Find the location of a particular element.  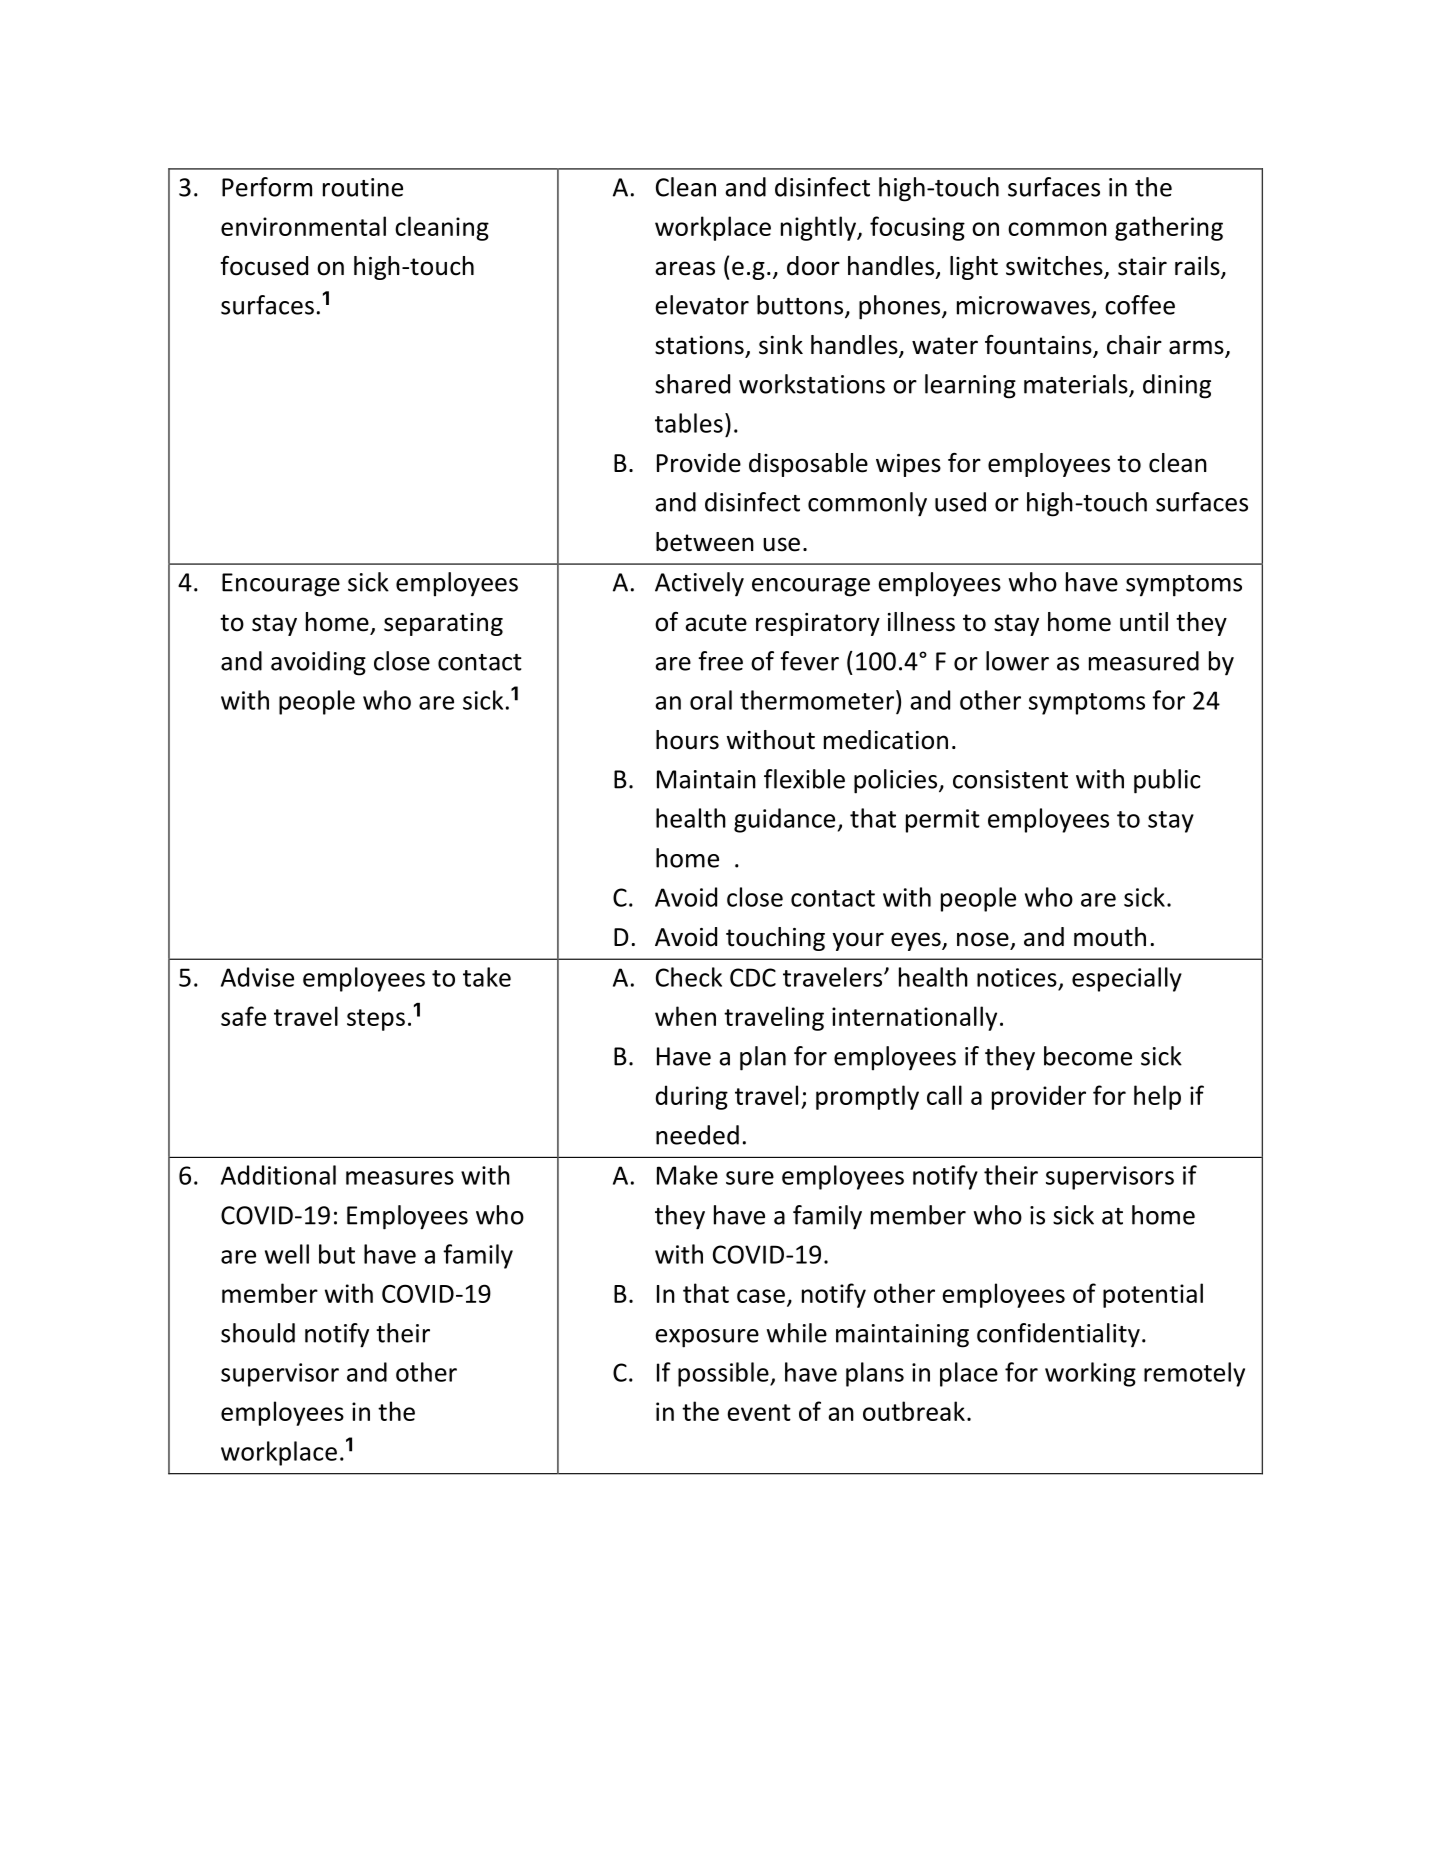

separating is located at coordinates (443, 624).
